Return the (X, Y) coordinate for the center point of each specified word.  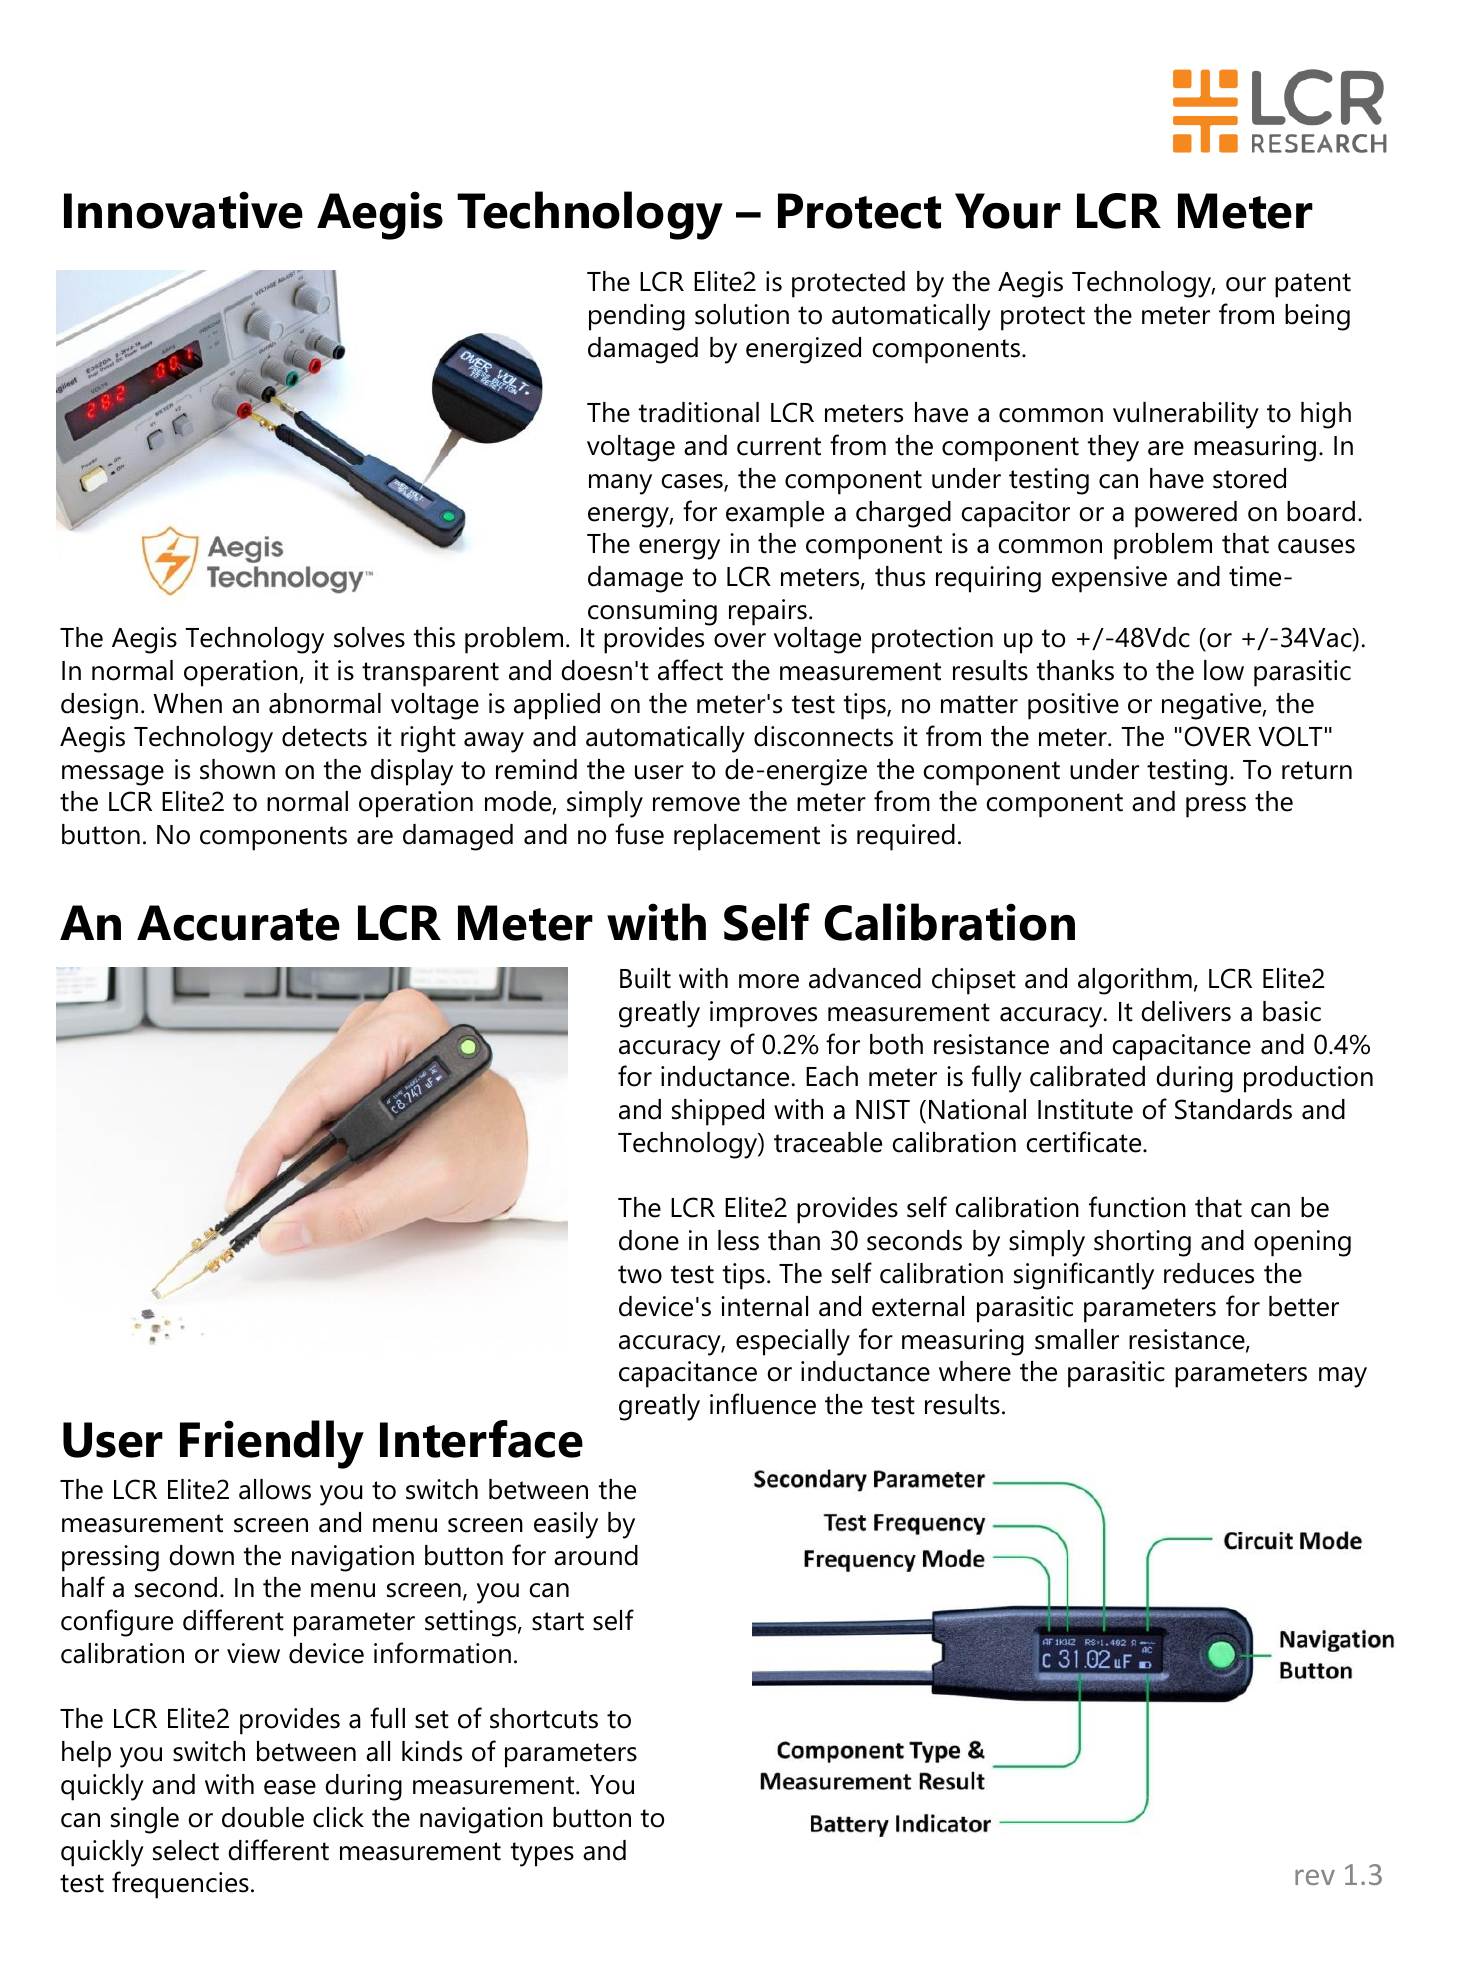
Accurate (238, 923)
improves (763, 1014)
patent (1313, 285)
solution (742, 314)
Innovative (183, 210)
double (263, 1817)
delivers (1186, 1011)
